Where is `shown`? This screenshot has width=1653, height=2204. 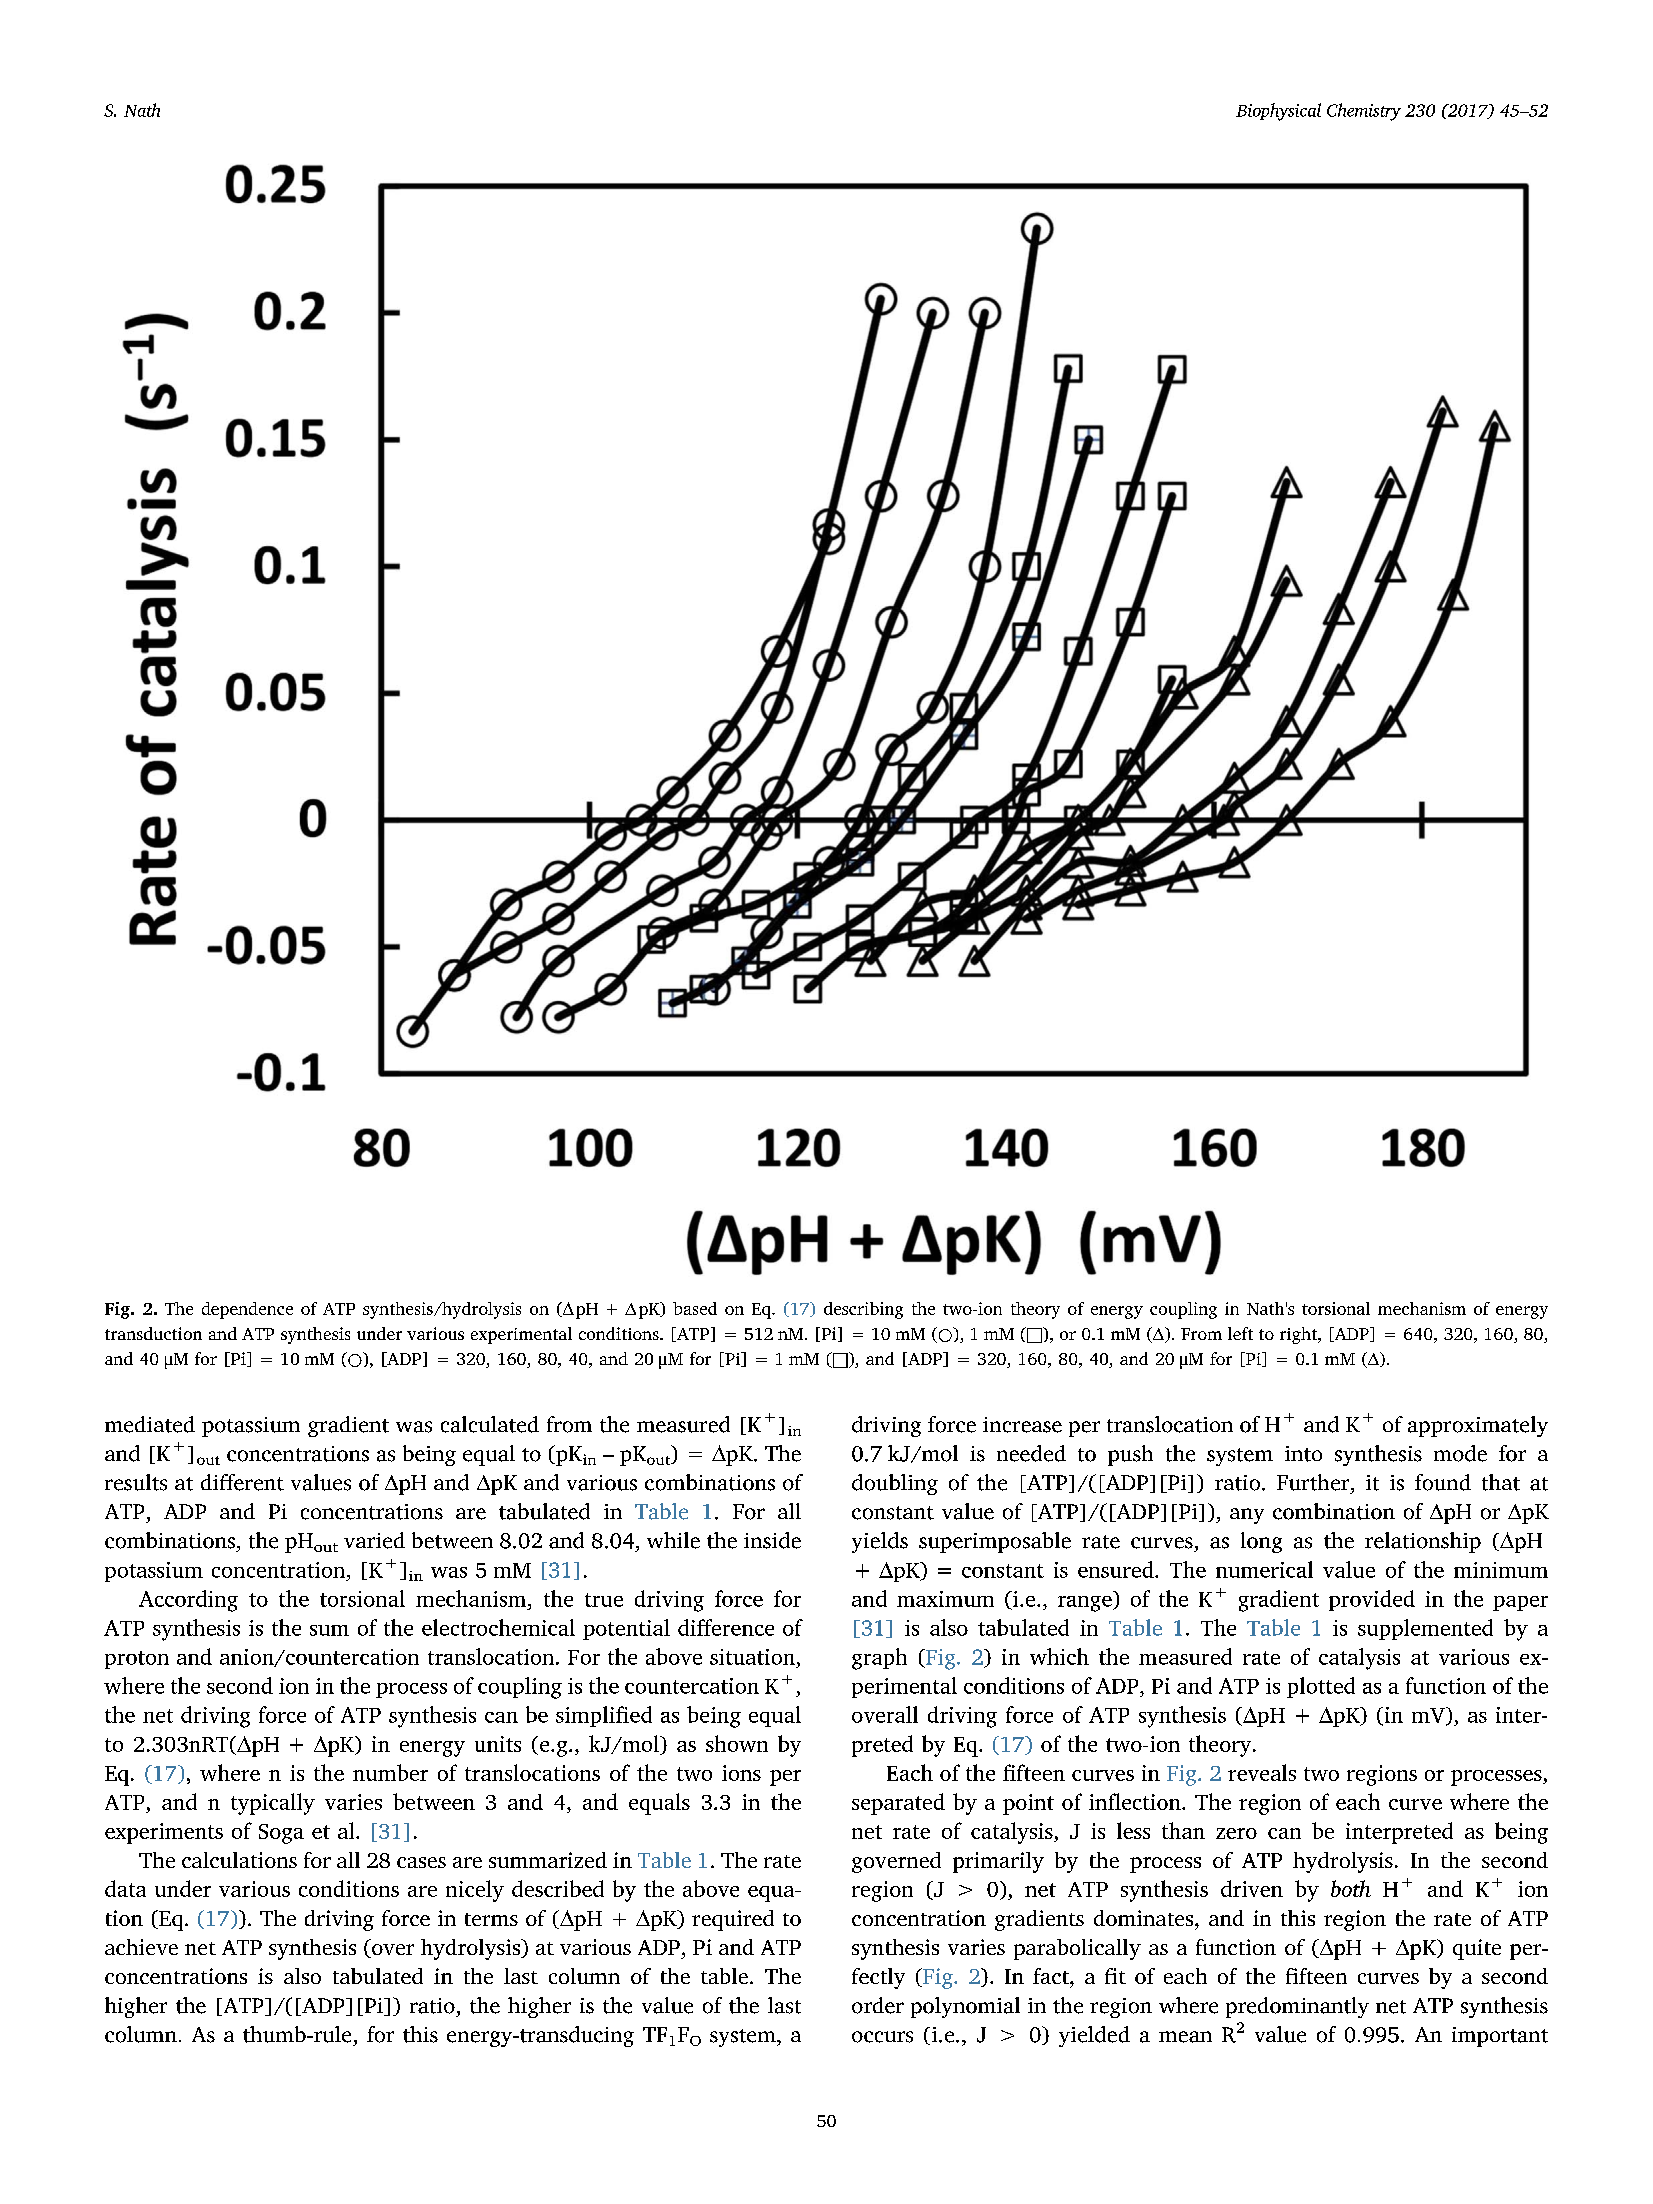
shown is located at coordinates (737, 1743).
